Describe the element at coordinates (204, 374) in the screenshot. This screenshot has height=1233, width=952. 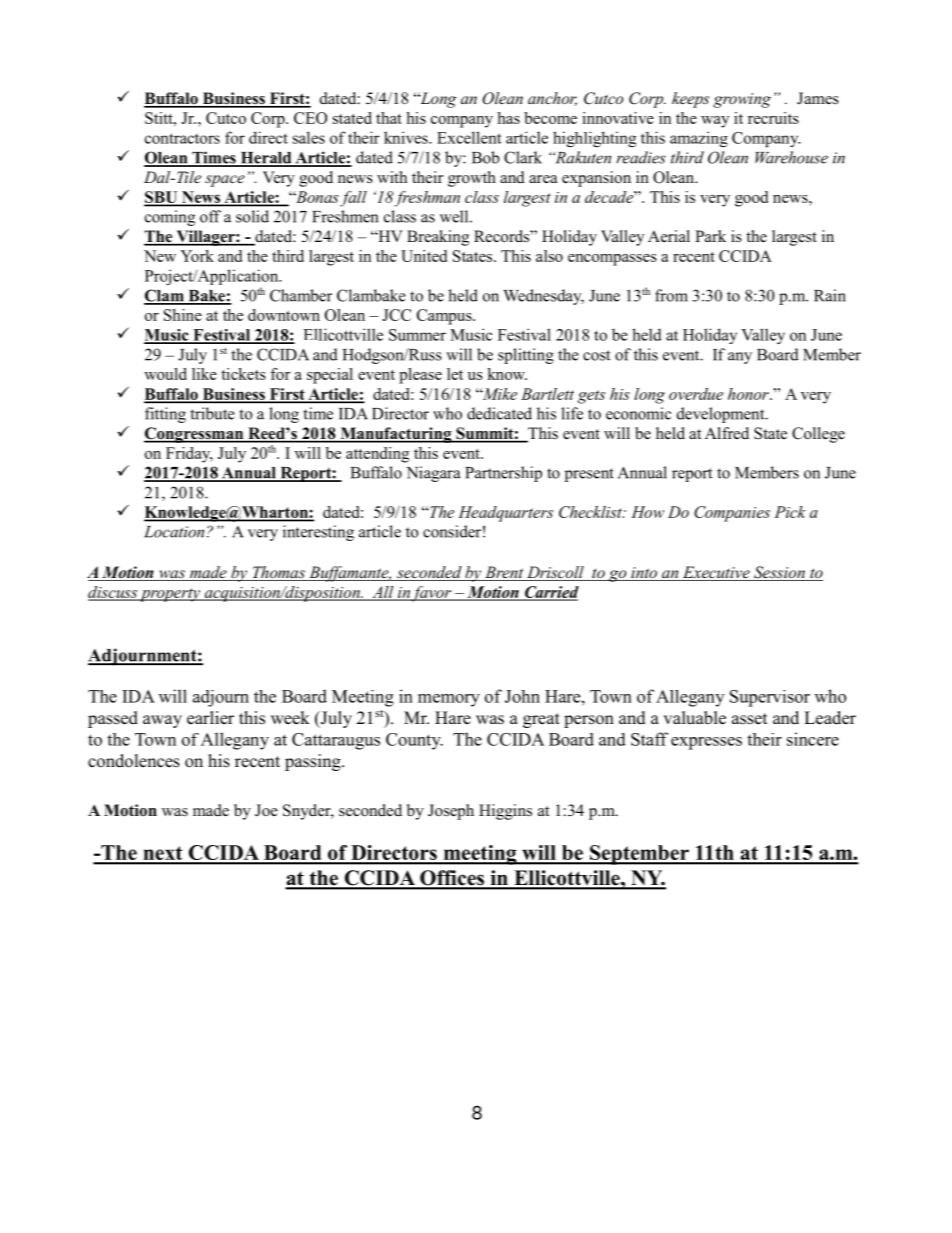
I see `like` at that location.
